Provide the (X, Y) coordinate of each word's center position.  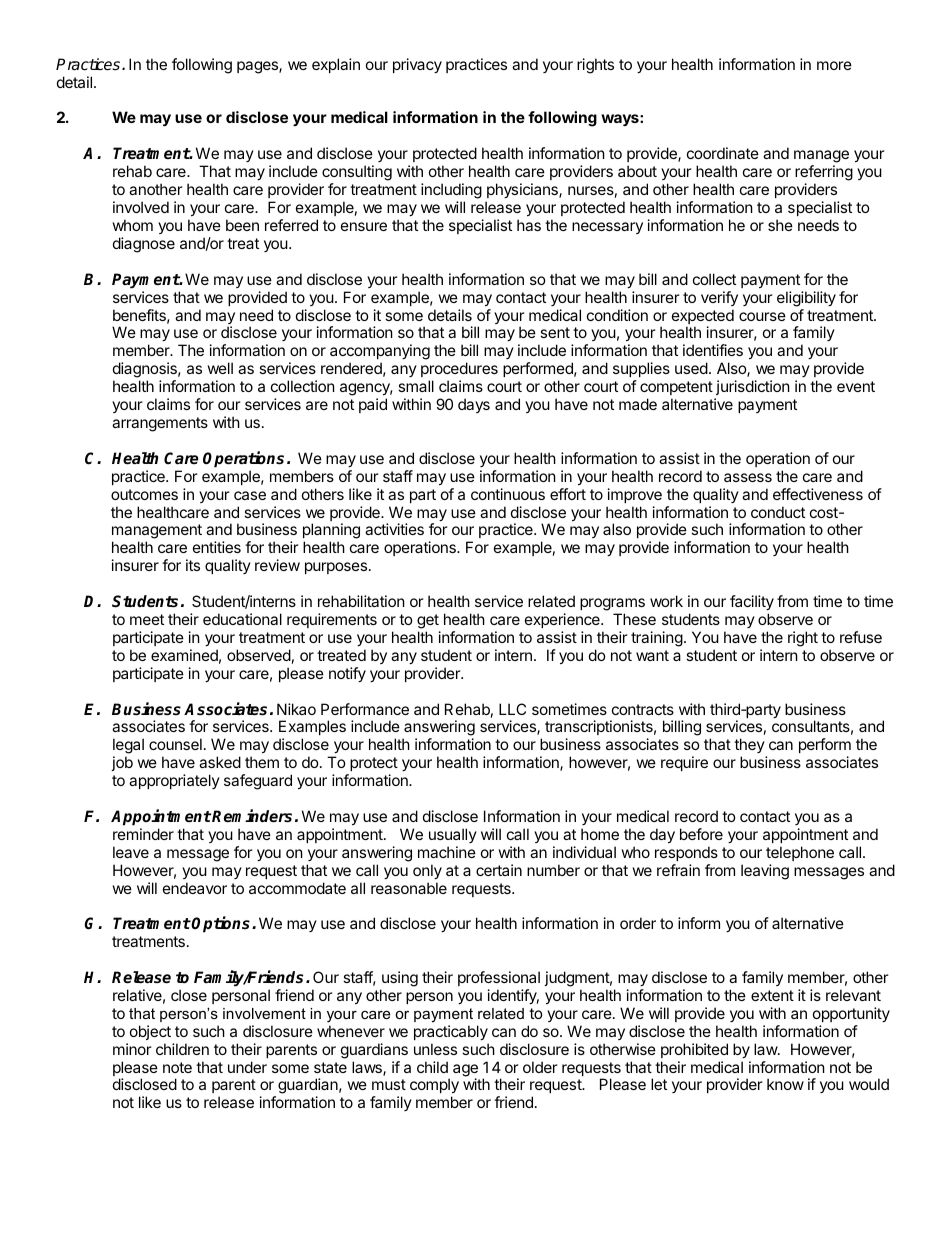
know (785, 1084)
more (834, 65)
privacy (417, 65)
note (177, 1067)
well (220, 368)
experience (563, 620)
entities (217, 547)
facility (752, 602)
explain (336, 65)
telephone (800, 853)
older (540, 1067)
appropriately (174, 781)
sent (555, 332)
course (762, 316)
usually (453, 835)
